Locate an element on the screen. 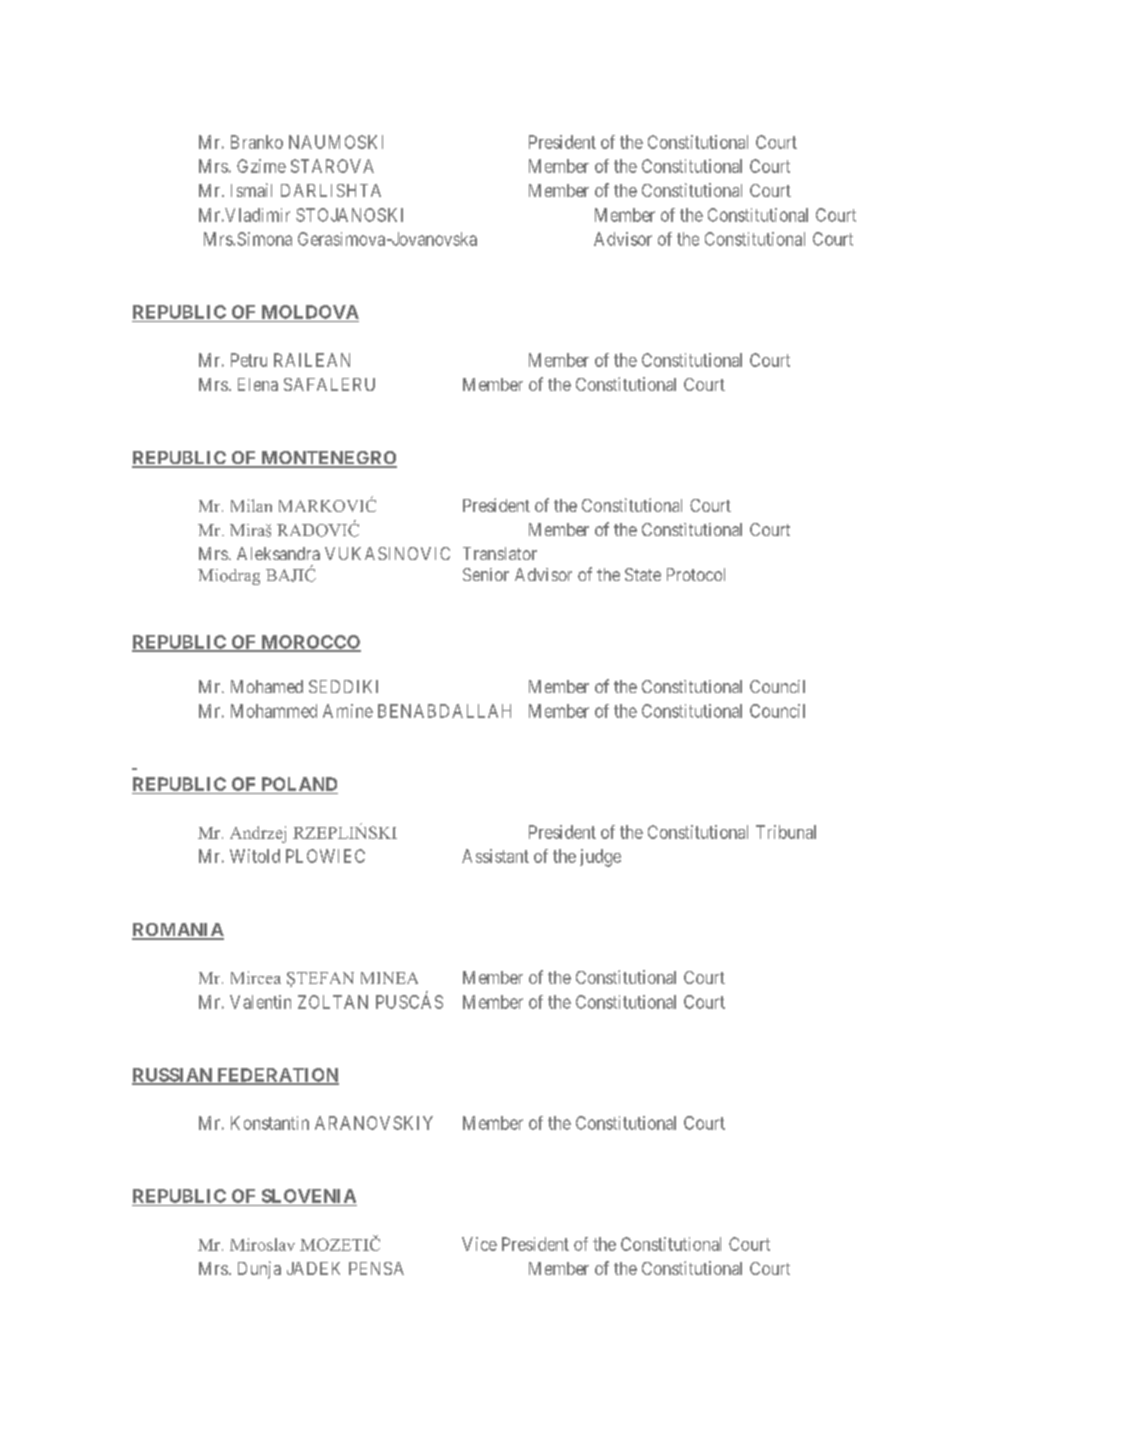  Valentin is located at coordinates (260, 1002).
